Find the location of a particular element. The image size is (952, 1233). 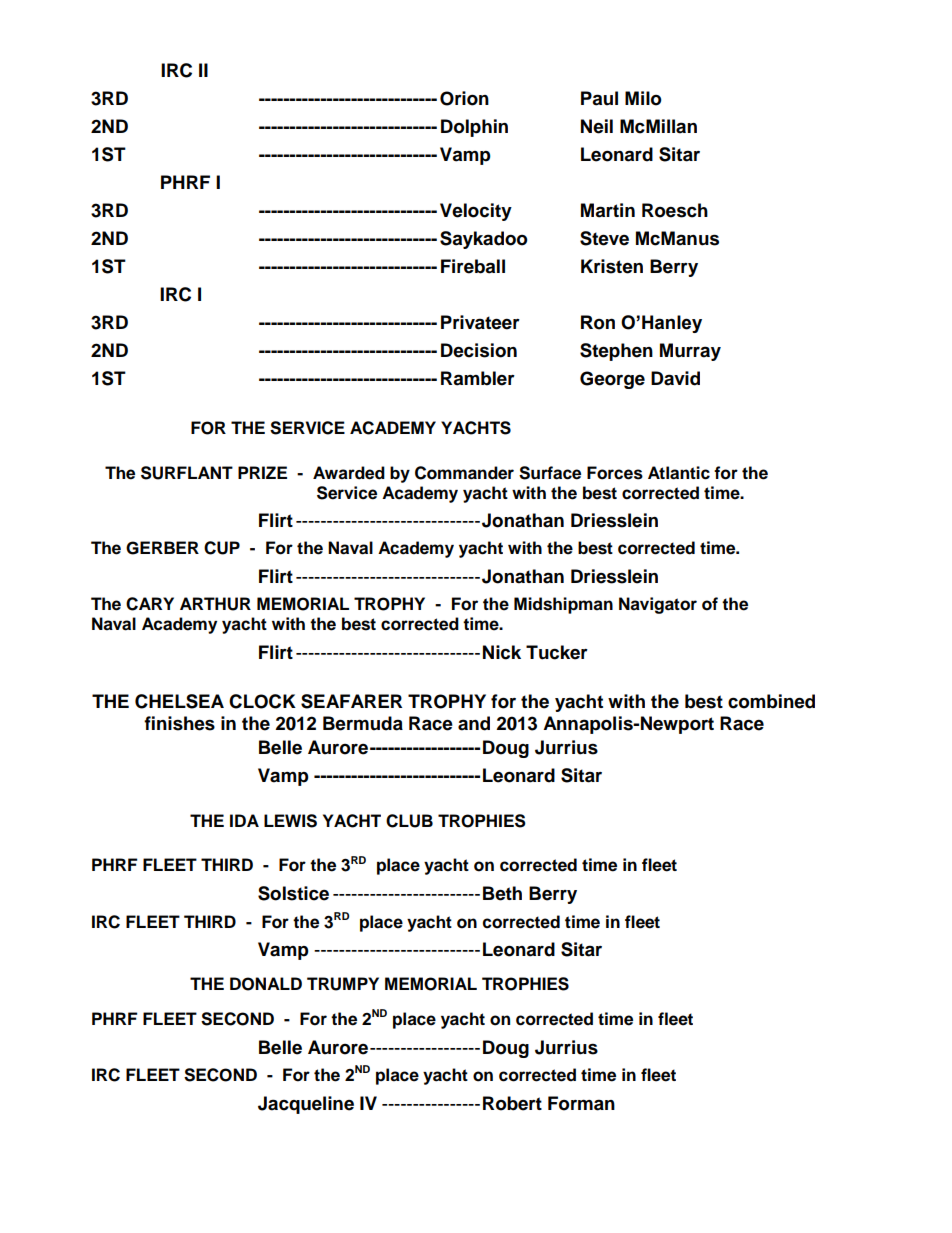

Atlantic is located at coordinates (679, 473).
